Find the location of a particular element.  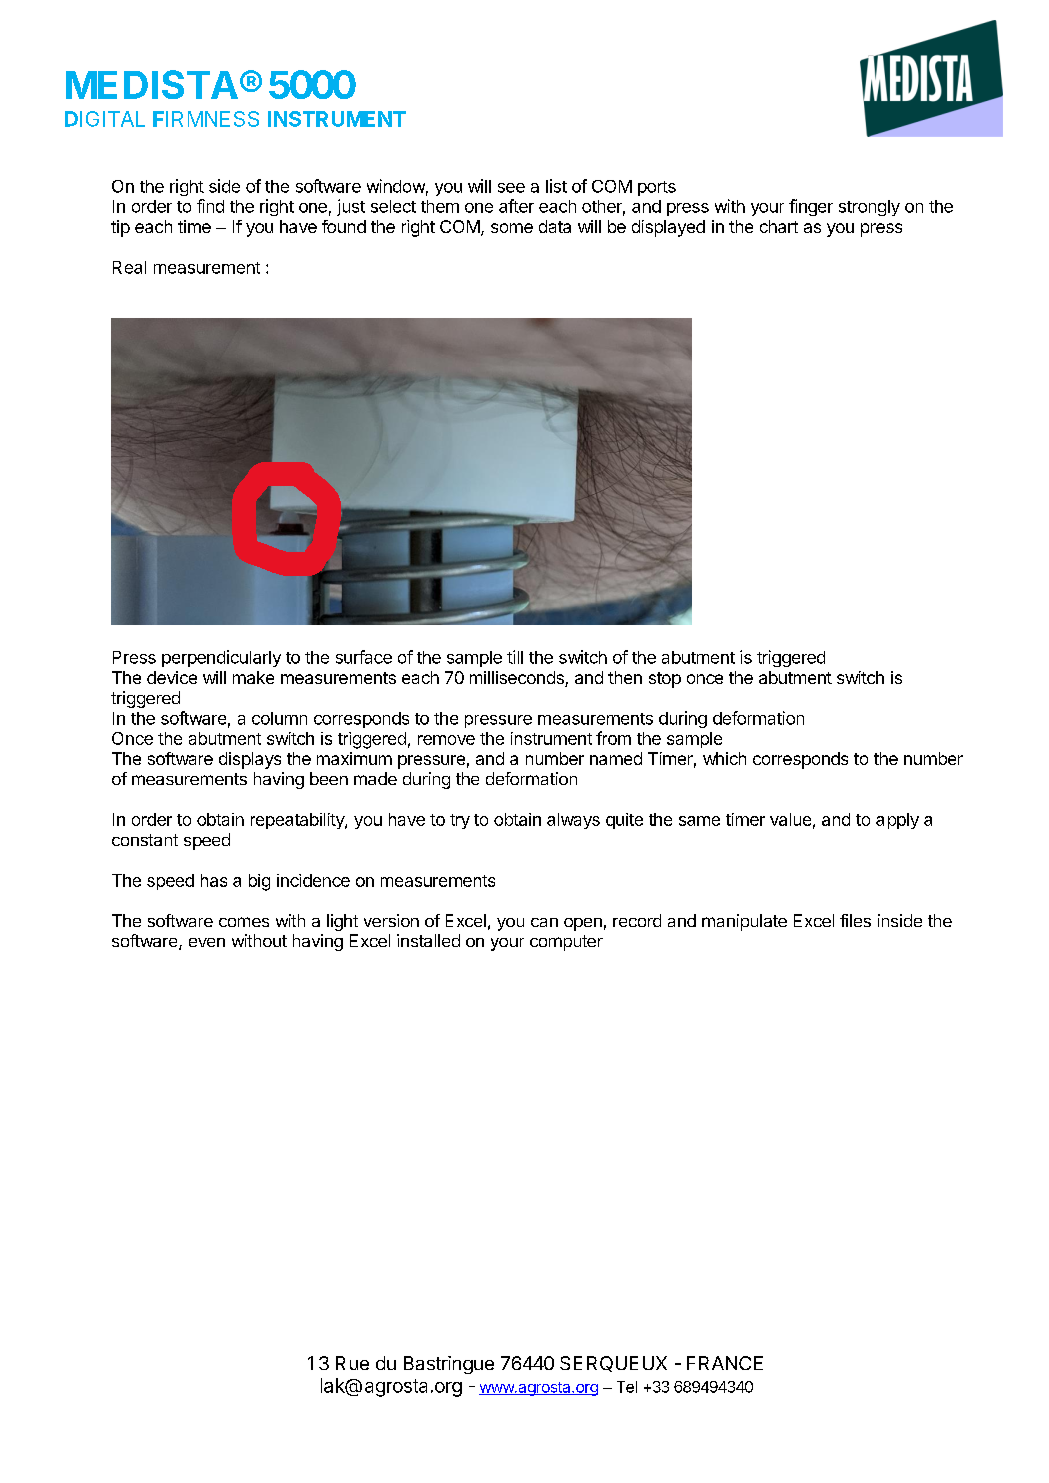

remove is located at coordinates (446, 740).
